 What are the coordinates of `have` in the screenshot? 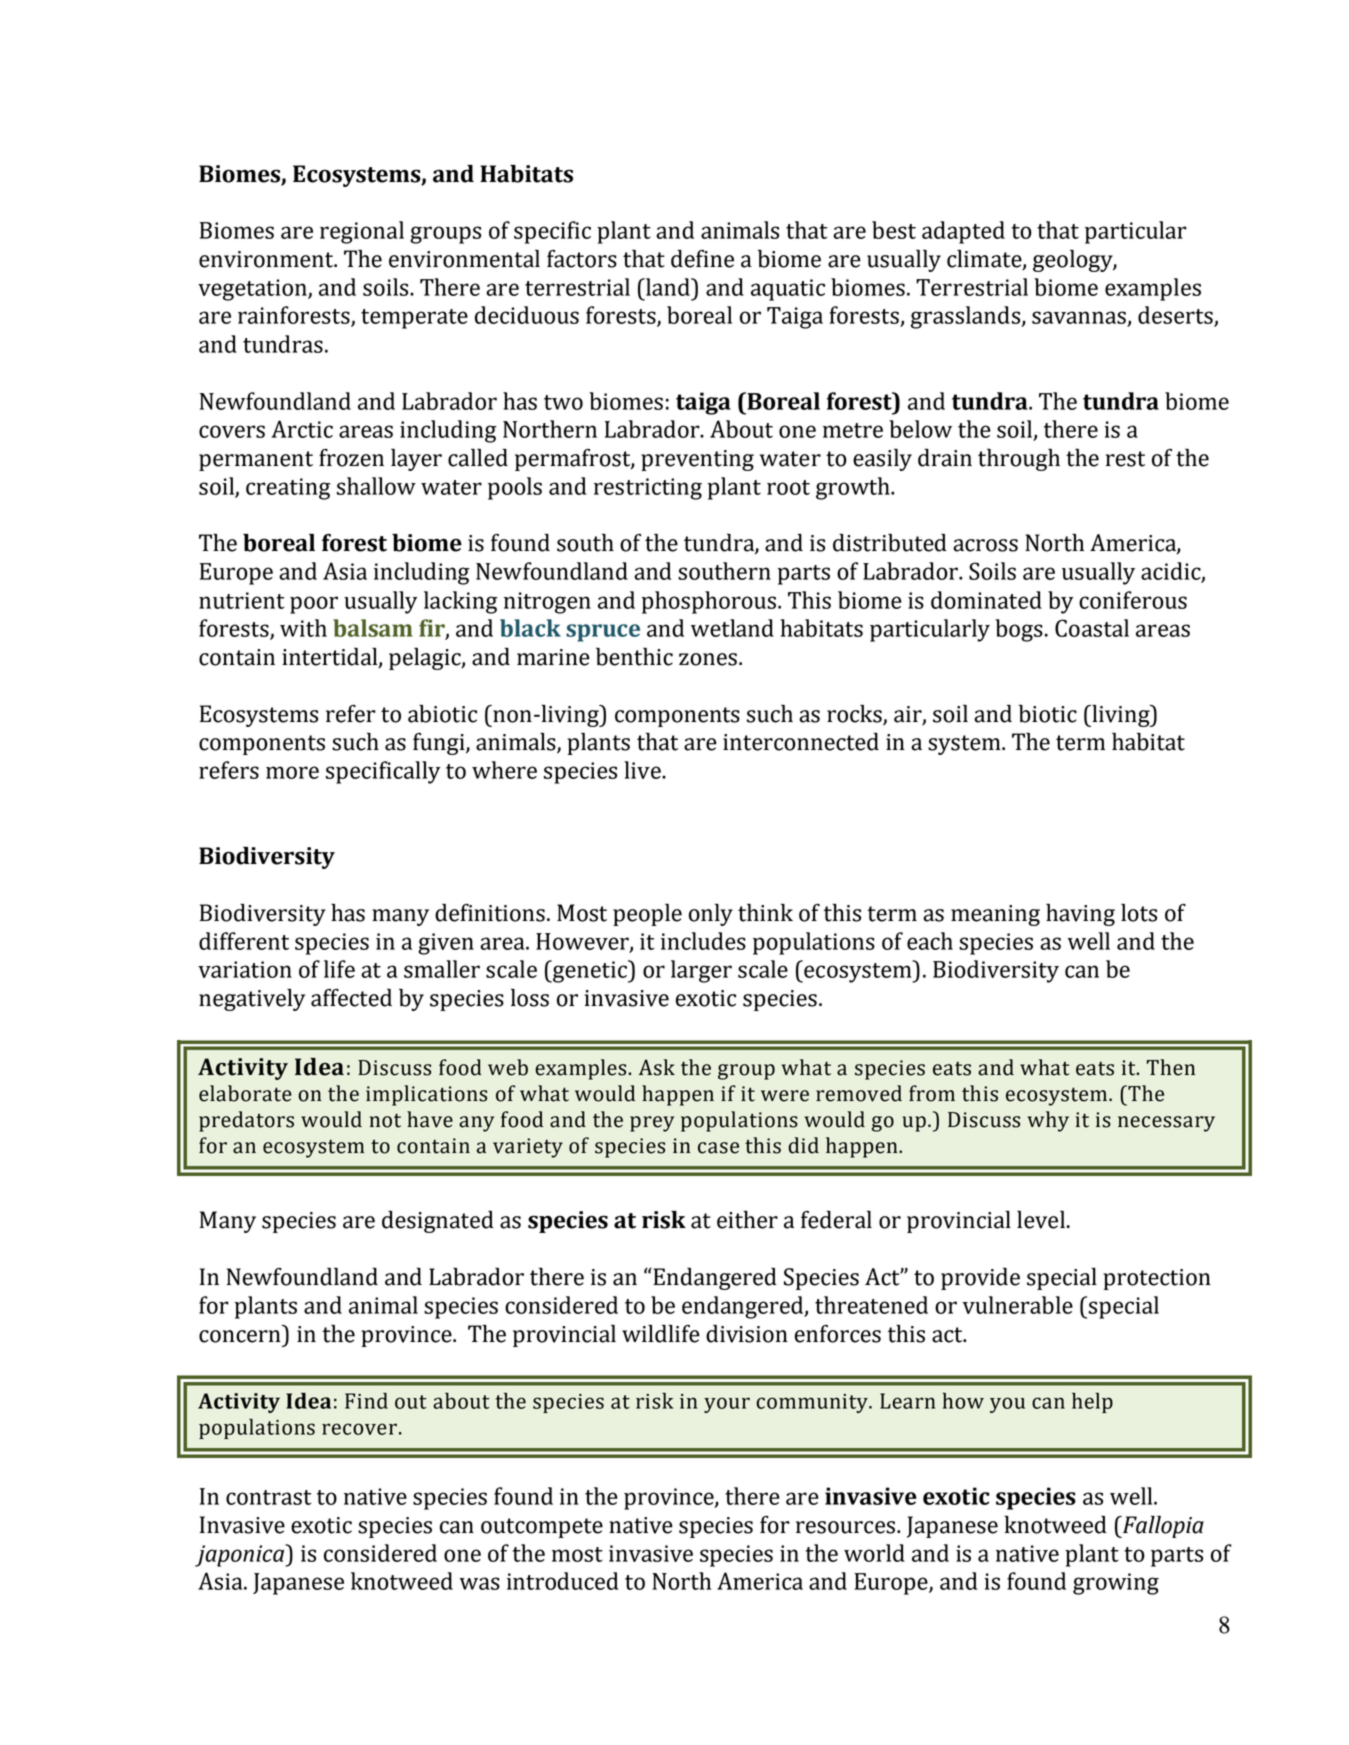 It's located at (430, 1119).
